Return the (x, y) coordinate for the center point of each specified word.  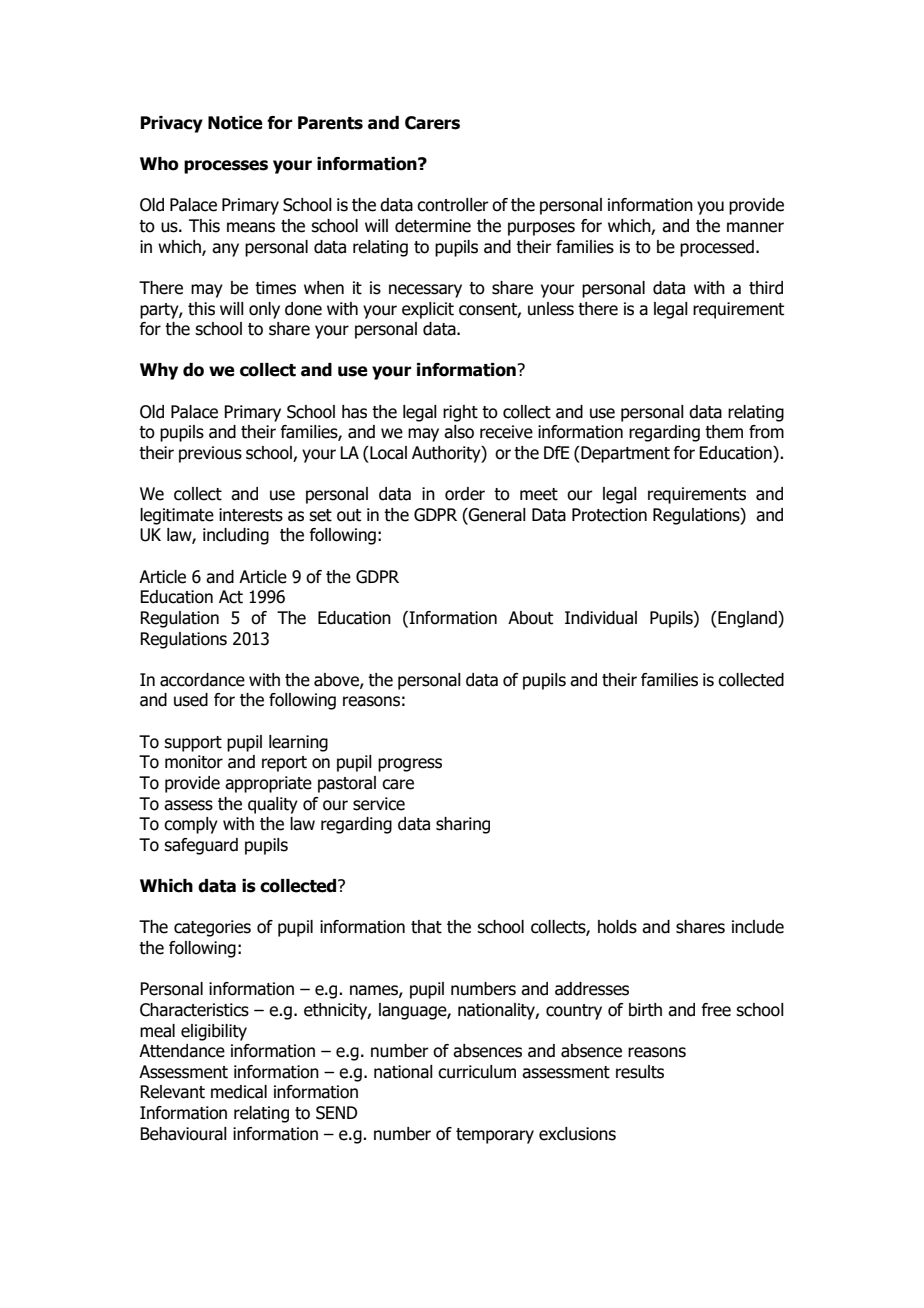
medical (239, 1092)
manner (755, 227)
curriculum (477, 1072)
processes (226, 167)
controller (453, 205)
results (640, 1072)
